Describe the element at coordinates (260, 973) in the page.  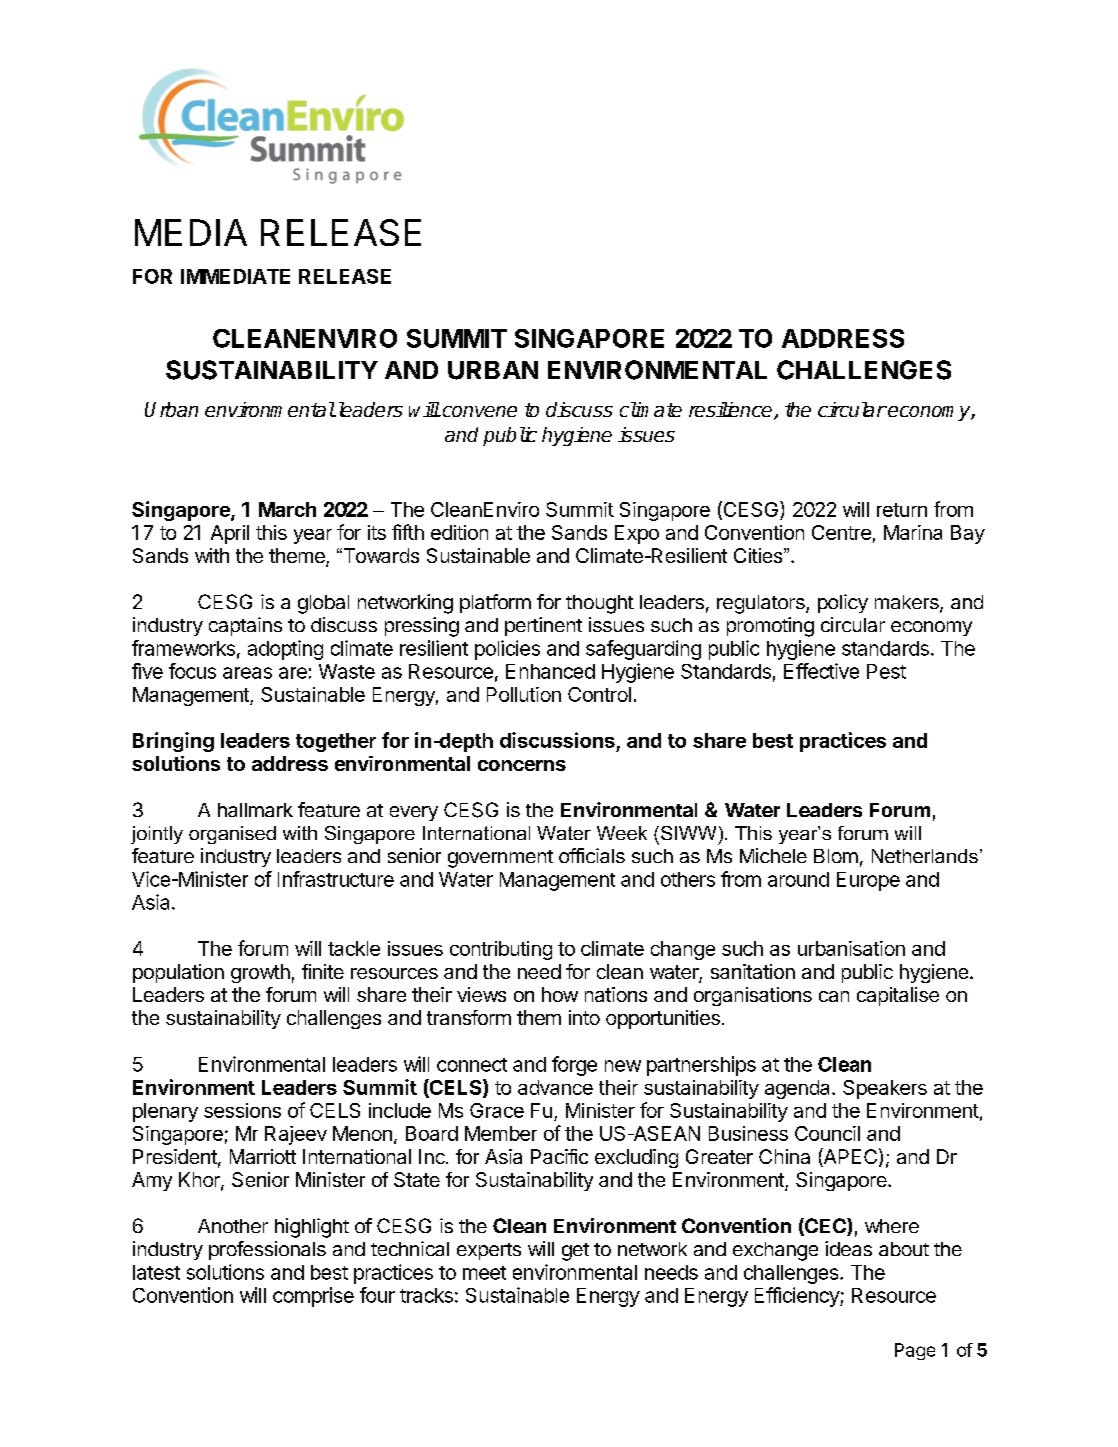
I see `growth` at that location.
